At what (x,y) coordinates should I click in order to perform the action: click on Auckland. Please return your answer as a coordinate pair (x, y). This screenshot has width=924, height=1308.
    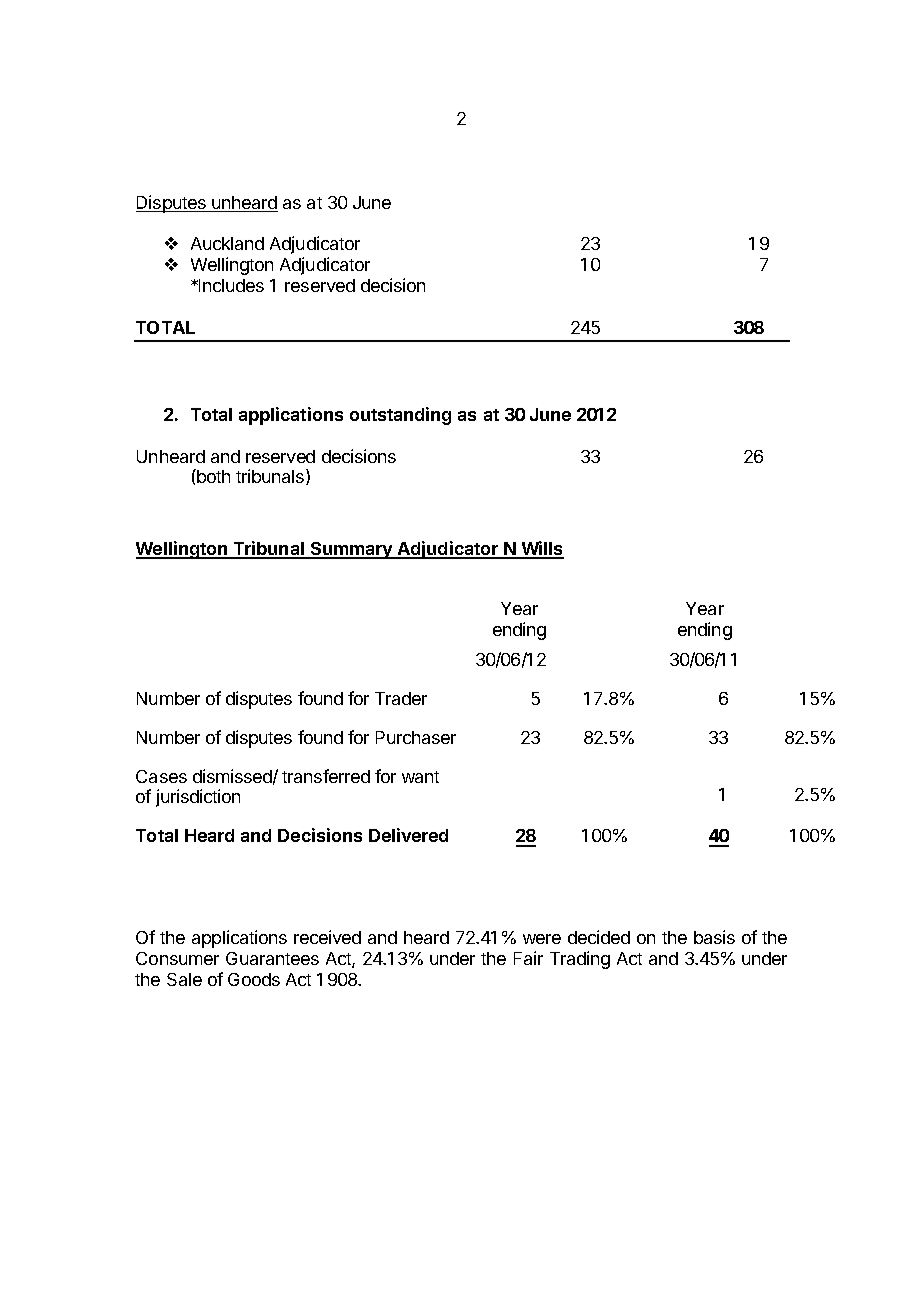
    Looking at the image, I should click on (227, 243).
